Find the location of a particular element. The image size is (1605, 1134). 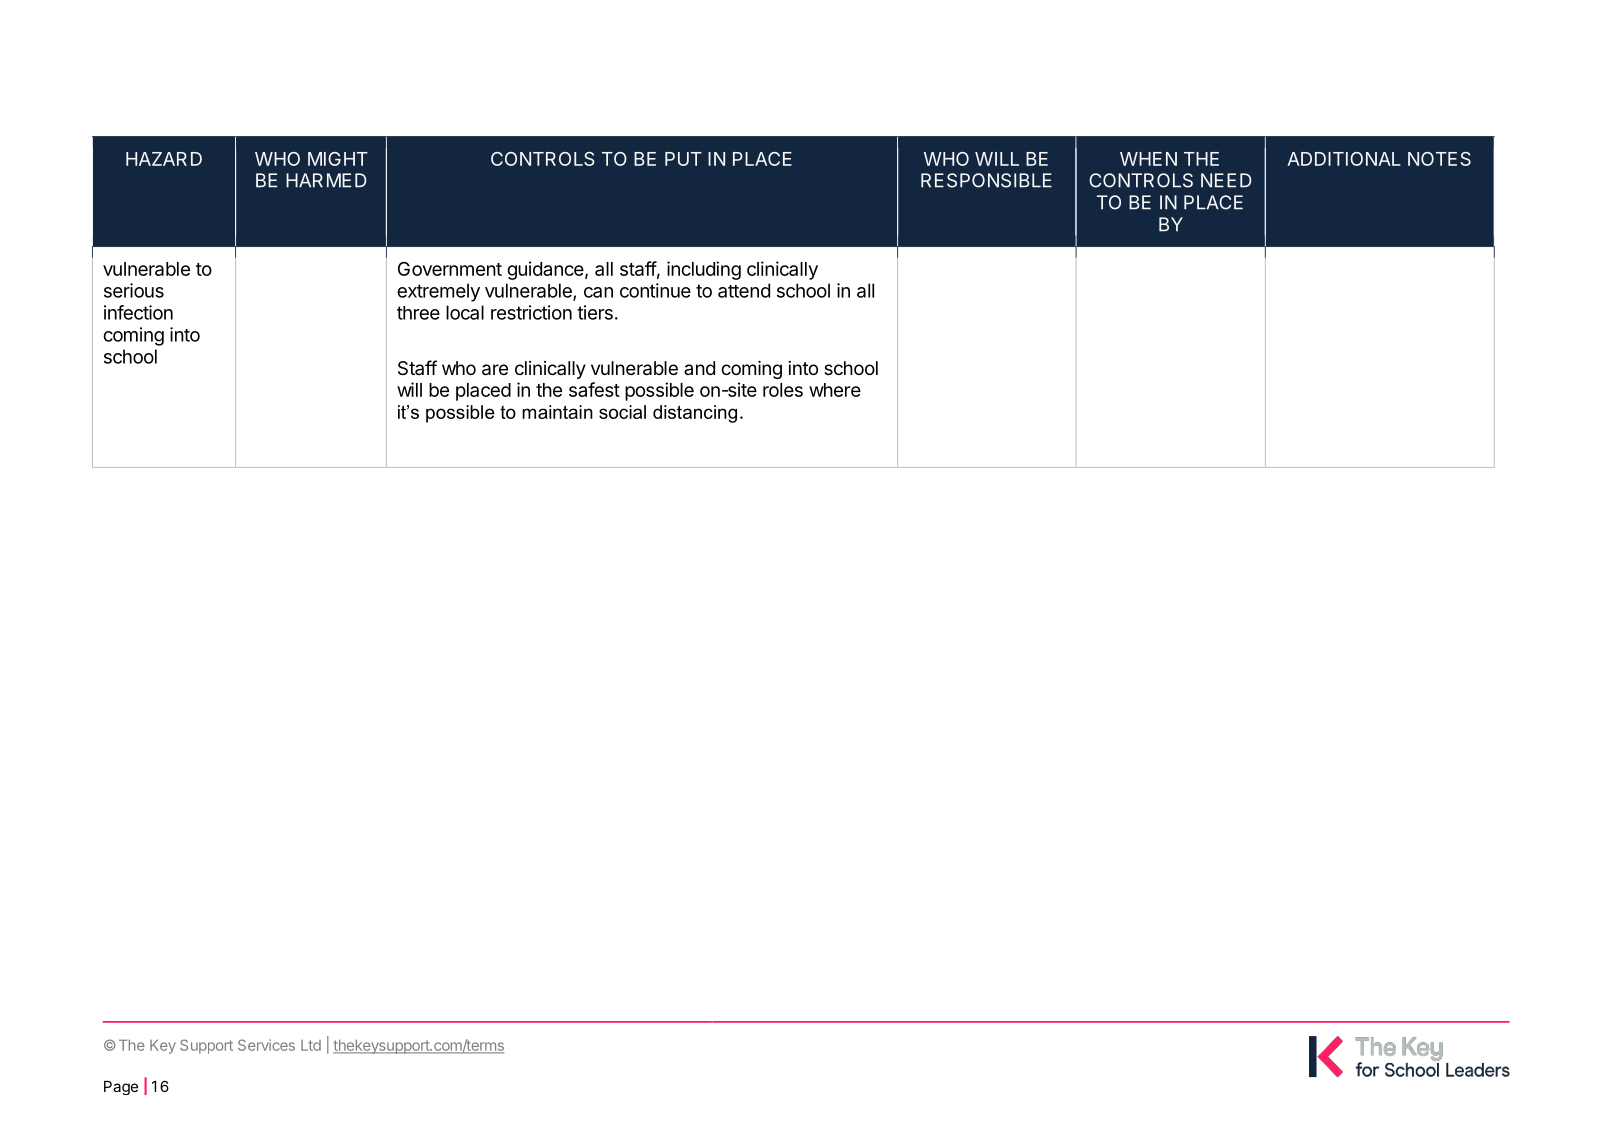

safest is located at coordinates (594, 389).
